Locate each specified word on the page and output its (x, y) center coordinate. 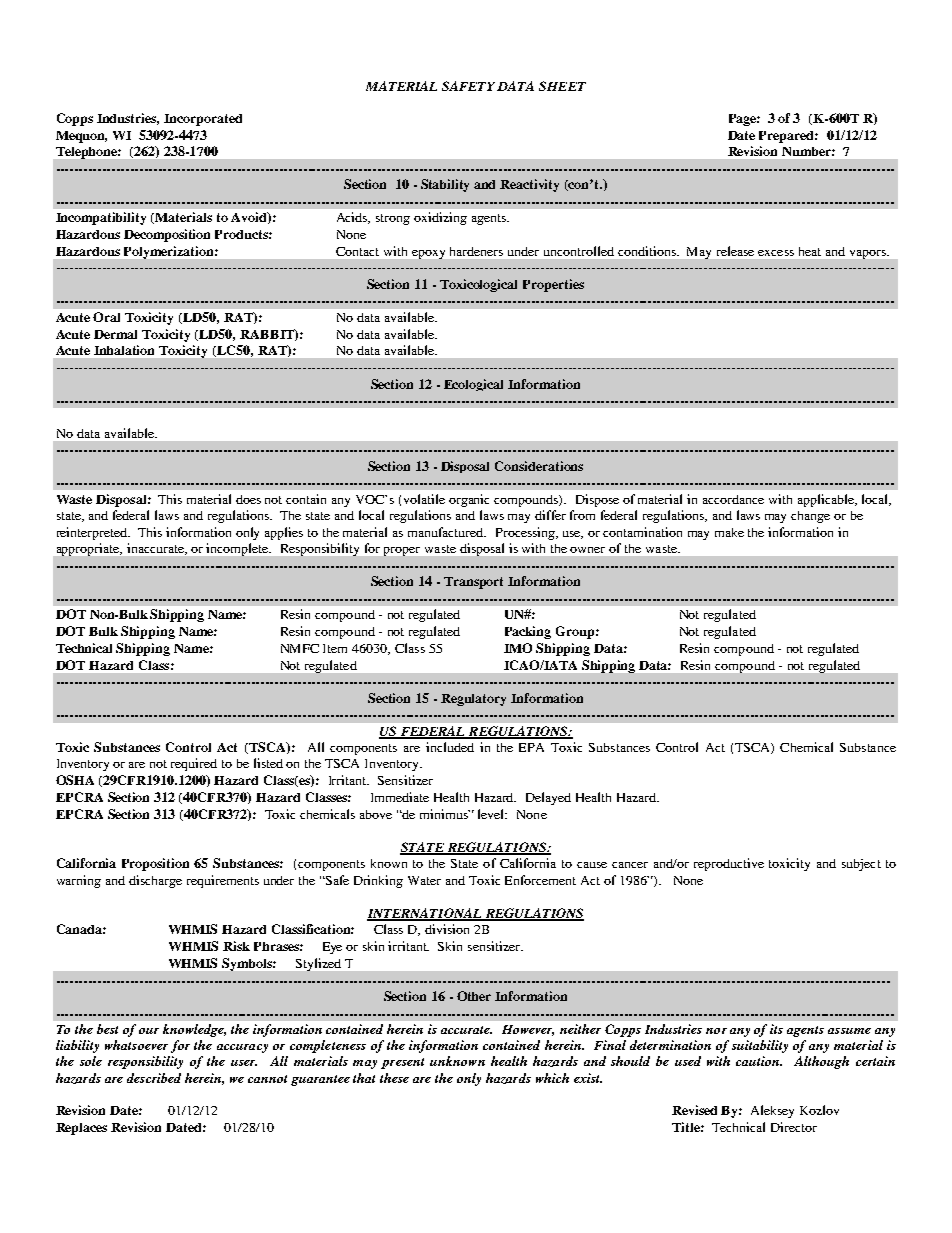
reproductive (729, 864)
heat (810, 251)
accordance (733, 499)
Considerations (539, 466)
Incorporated (203, 120)
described (154, 1078)
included (450, 747)
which (552, 1078)
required (194, 764)
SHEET (562, 86)
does (248, 499)
